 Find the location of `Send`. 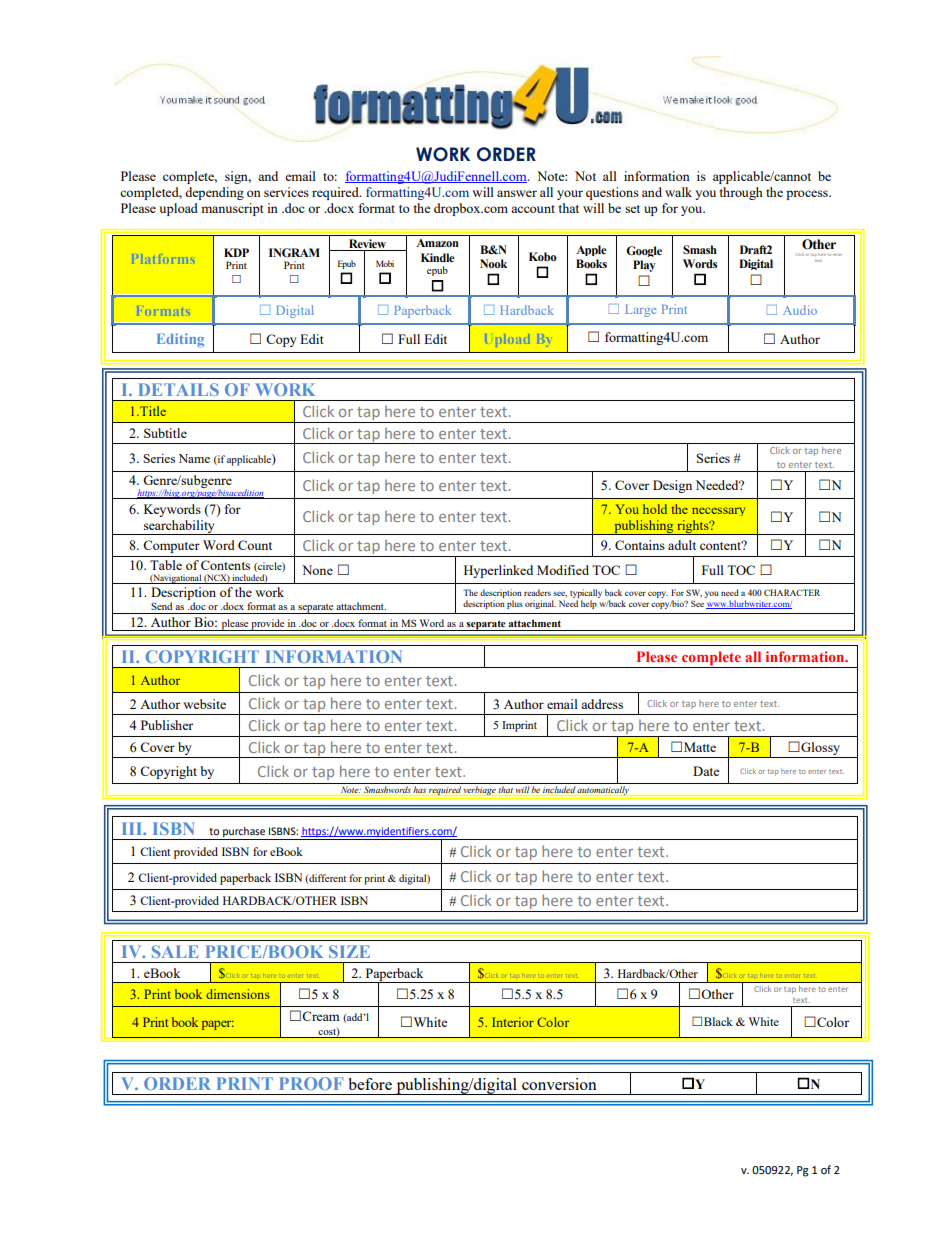

Send is located at coordinates (161, 606).
